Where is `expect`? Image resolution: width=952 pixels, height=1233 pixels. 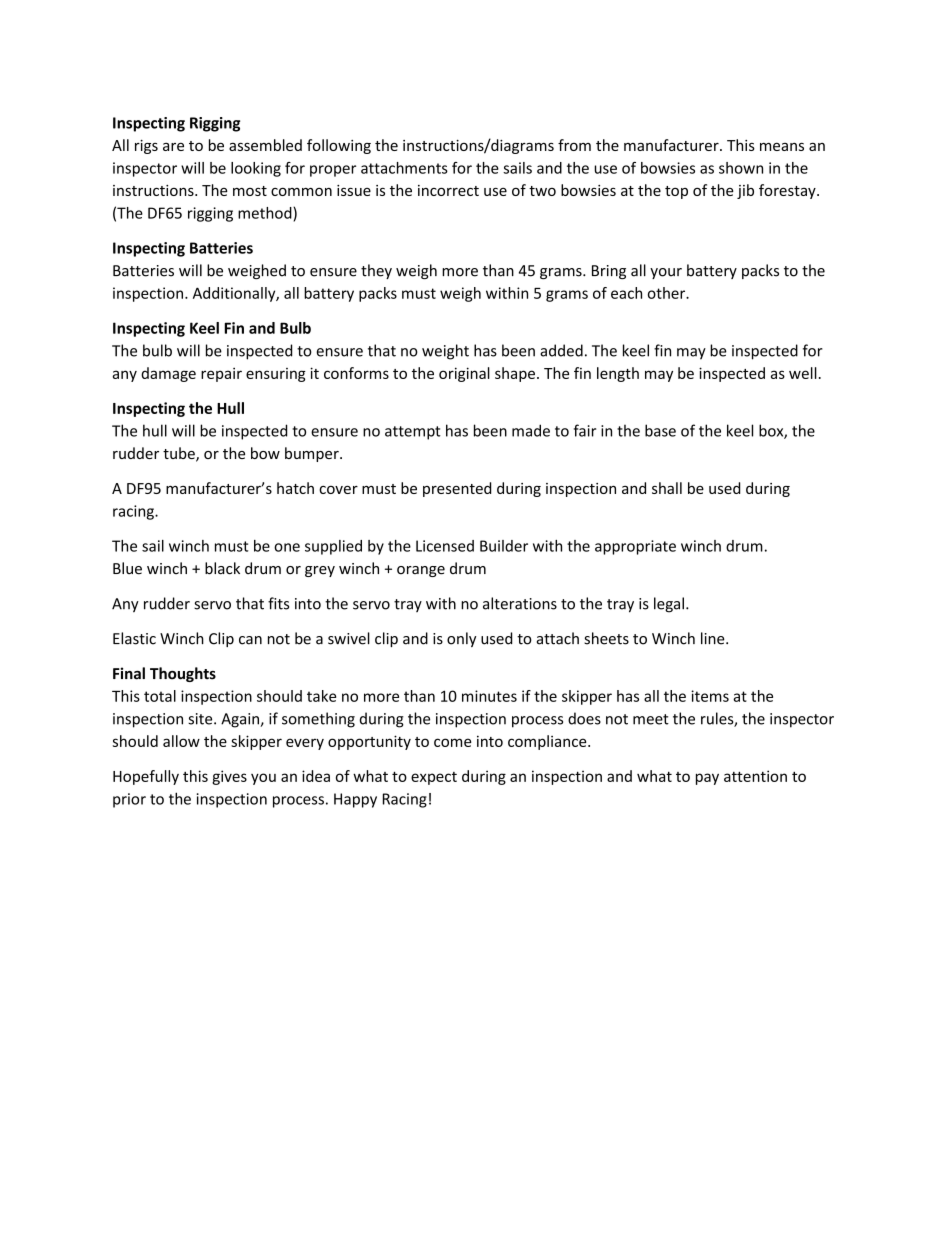 expect is located at coordinates (434, 778).
